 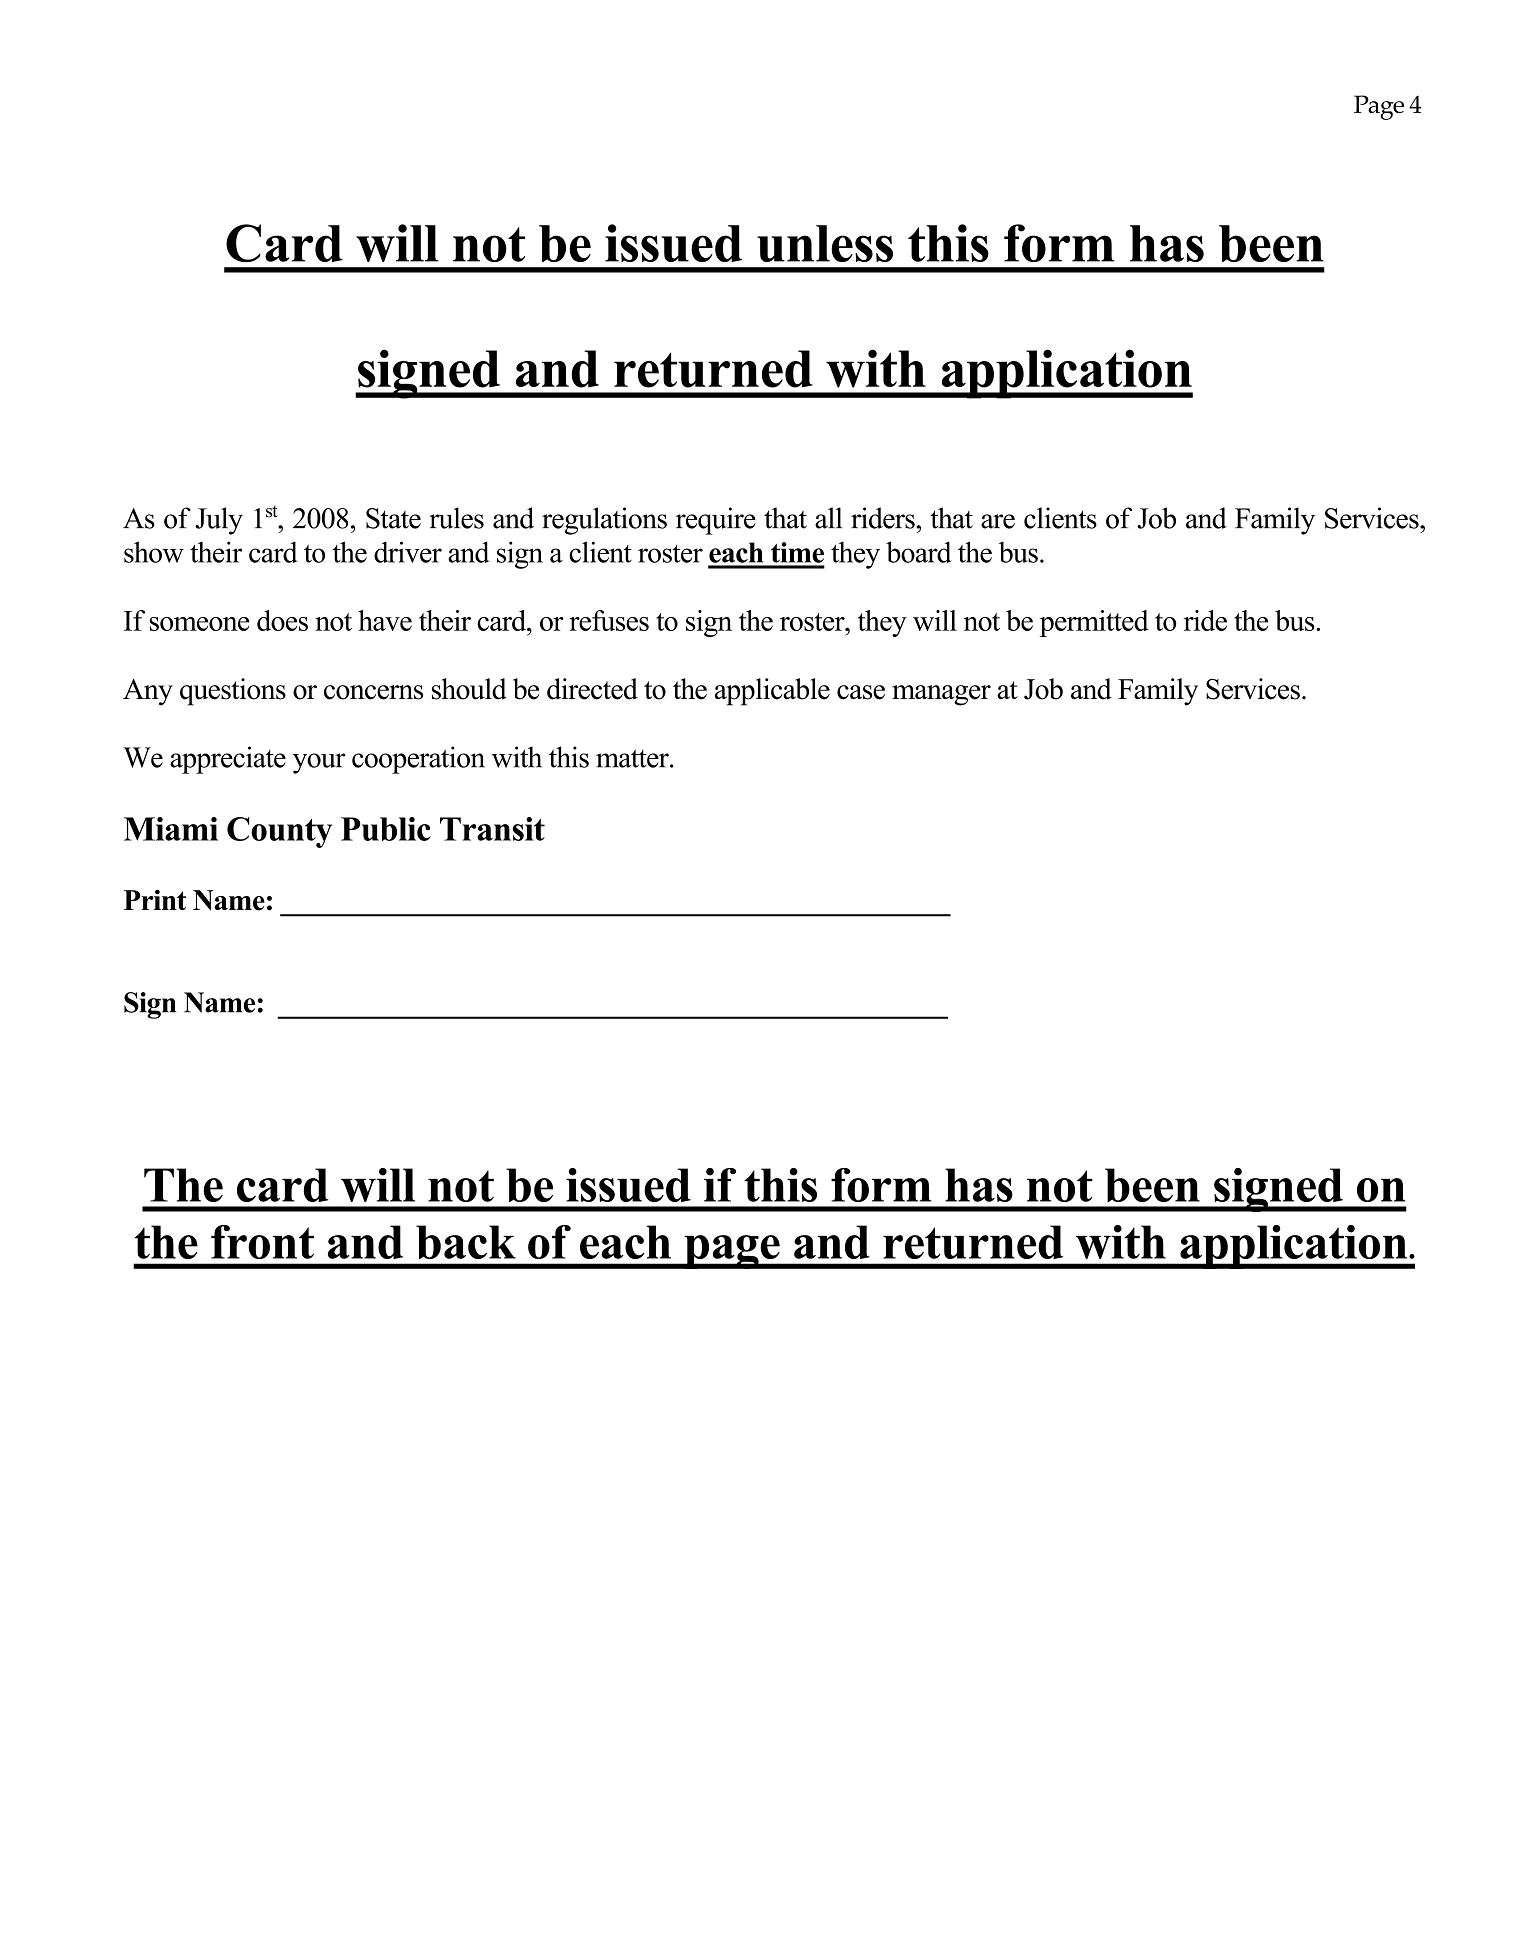 What do you see at coordinates (941, 695) in the page?
I see `manager` at bounding box center [941, 695].
